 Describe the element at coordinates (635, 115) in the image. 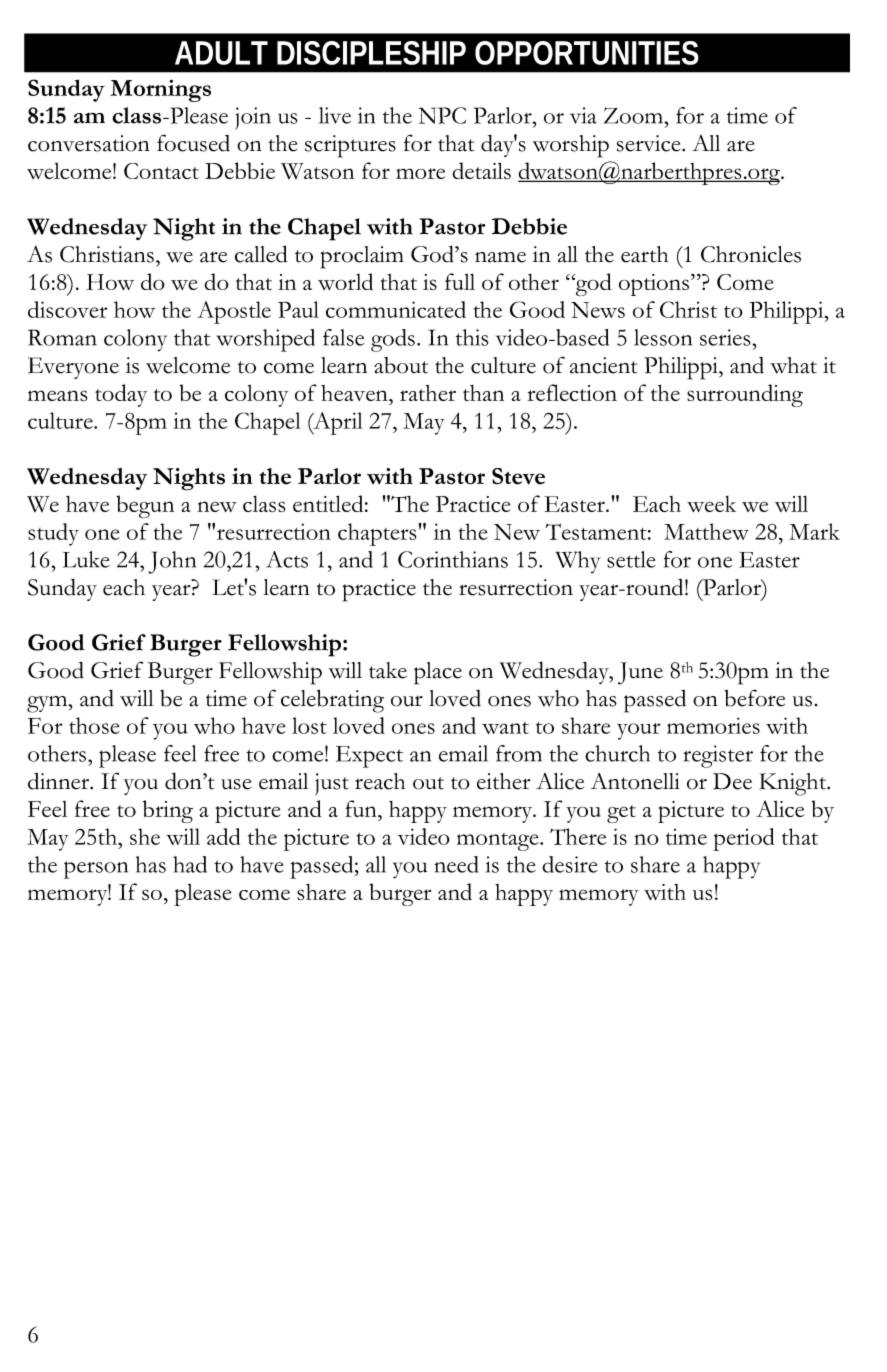

I see `Zoom` at that location.
